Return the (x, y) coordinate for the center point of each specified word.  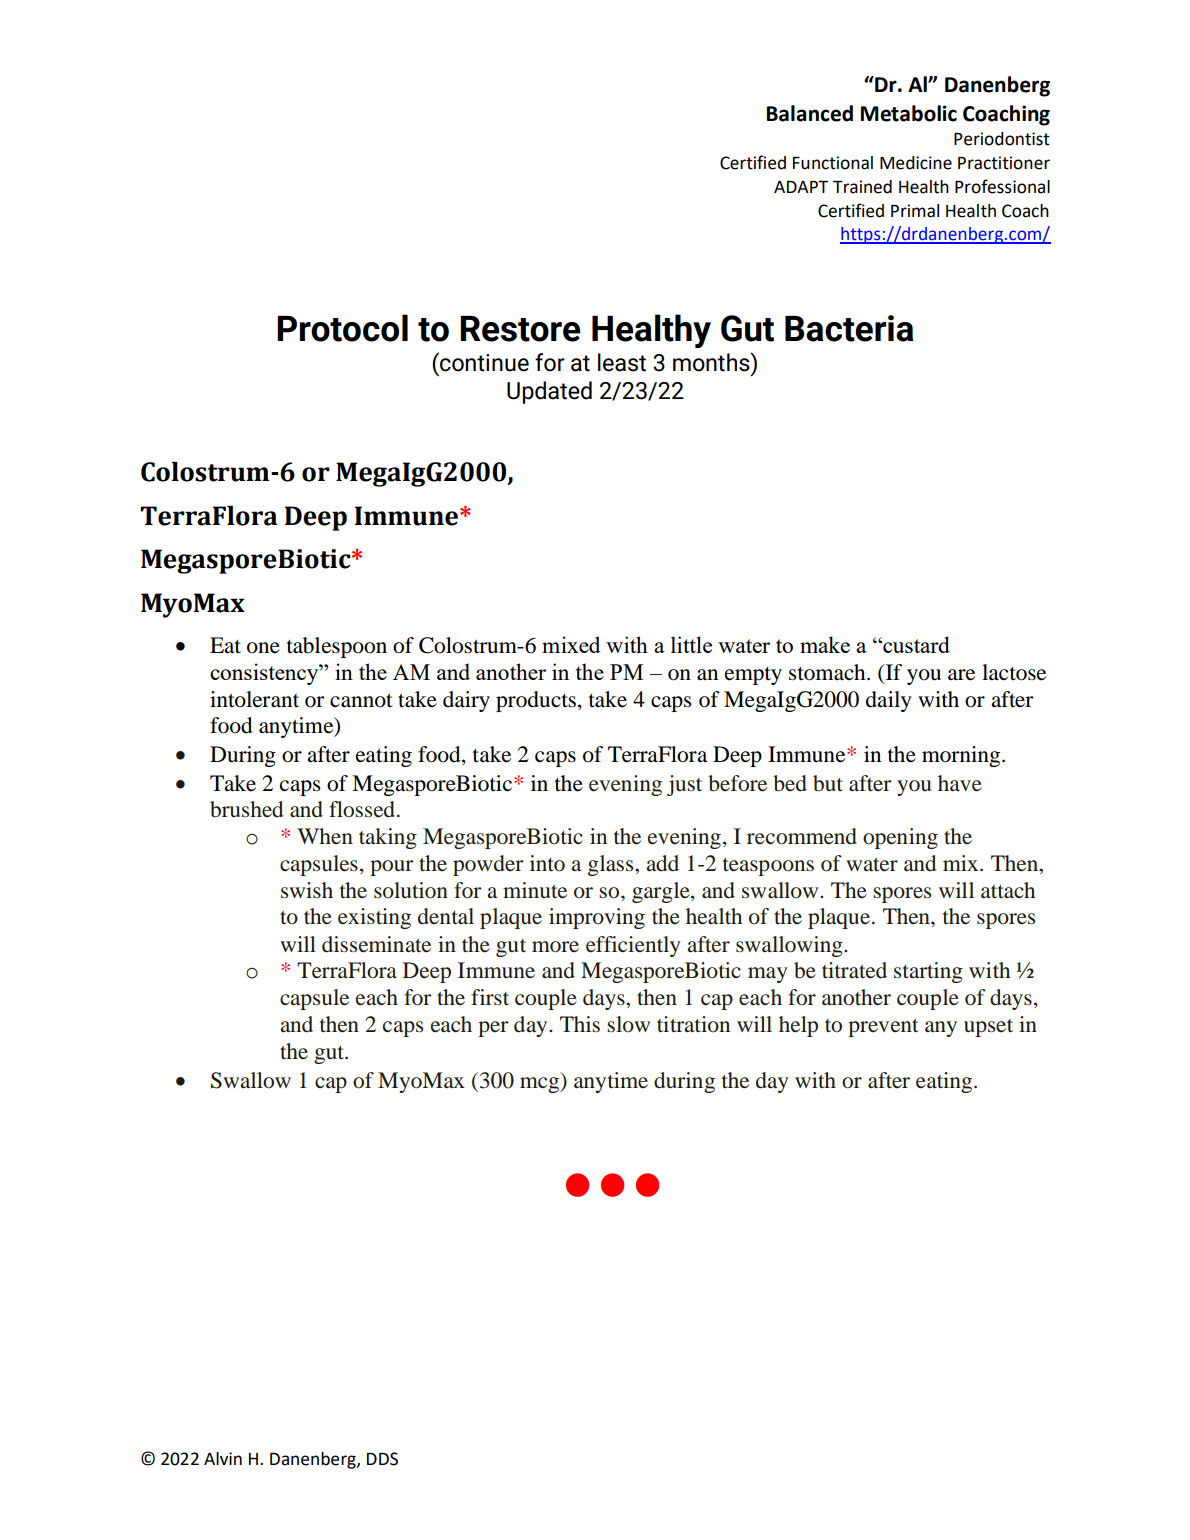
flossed (362, 809)
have (960, 783)
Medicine (916, 163)
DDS (382, 1459)
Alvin (223, 1458)
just (684, 785)
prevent (883, 1028)
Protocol (342, 328)
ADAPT (801, 187)
